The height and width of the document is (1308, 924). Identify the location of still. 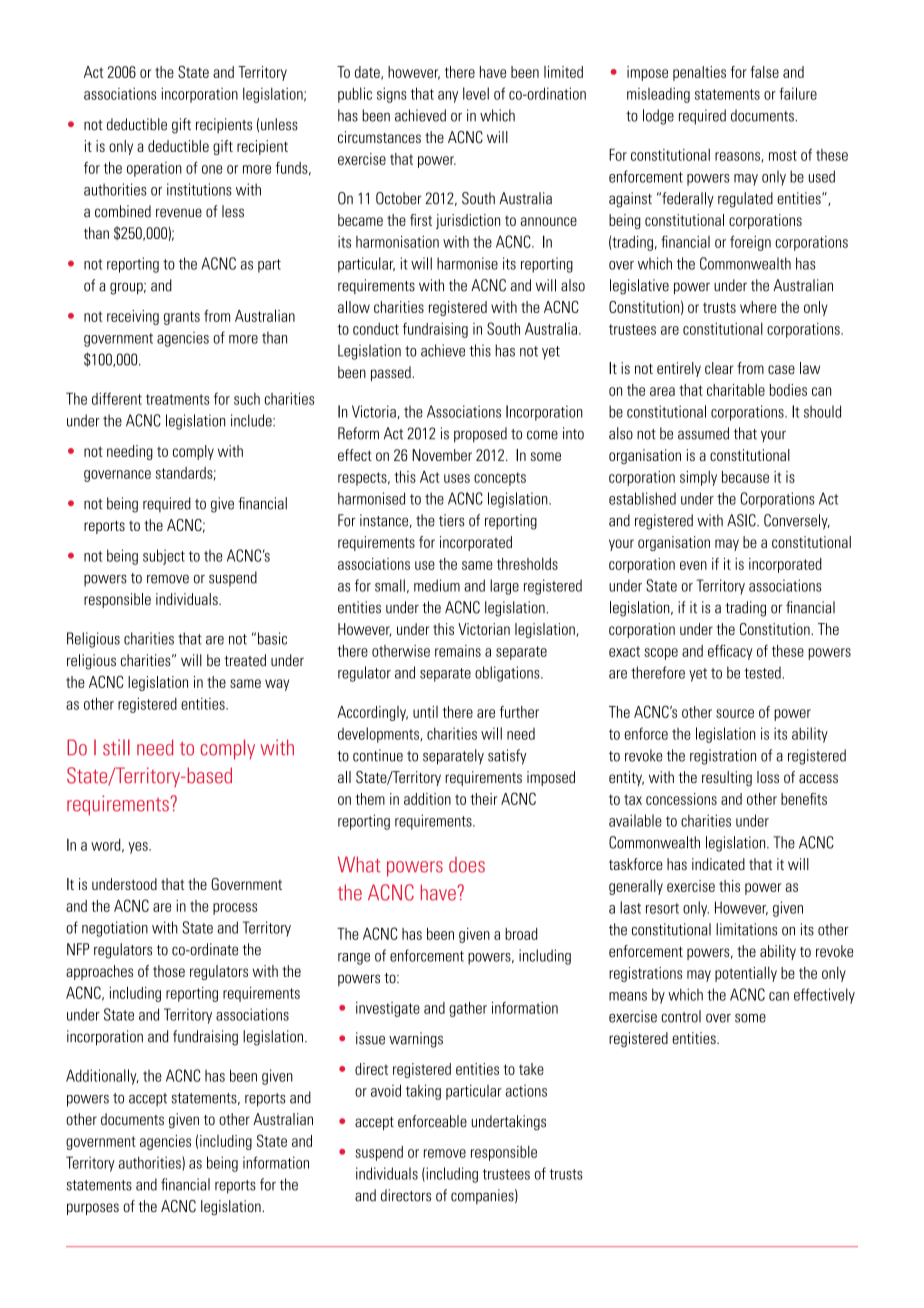
(116, 747).
